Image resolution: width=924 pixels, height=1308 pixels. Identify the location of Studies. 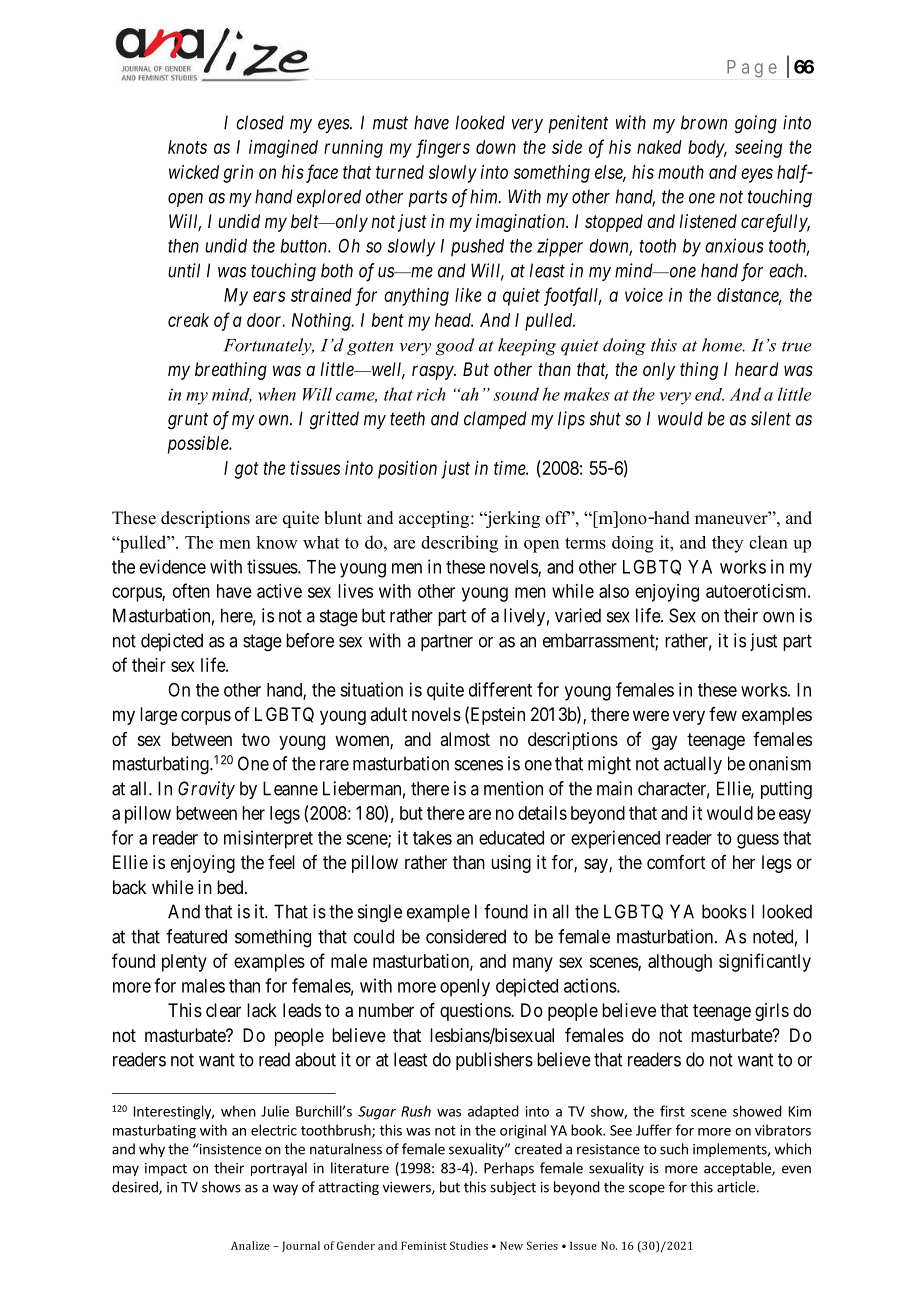
(469, 1245).
